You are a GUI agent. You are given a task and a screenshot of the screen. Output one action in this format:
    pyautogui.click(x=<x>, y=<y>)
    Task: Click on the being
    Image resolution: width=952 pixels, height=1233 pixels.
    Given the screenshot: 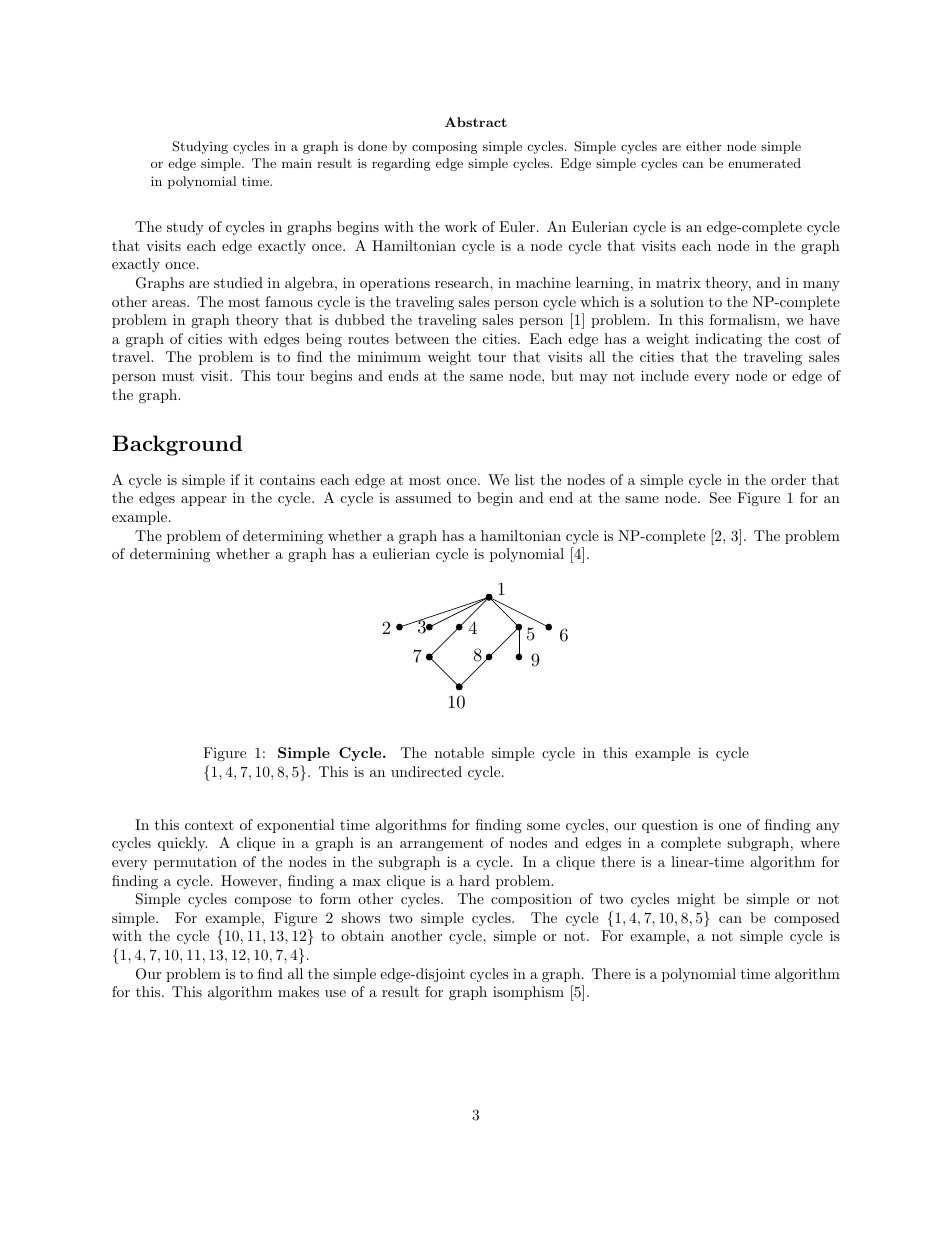 What is the action you would take?
    pyautogui.click(x=324, y=340)
